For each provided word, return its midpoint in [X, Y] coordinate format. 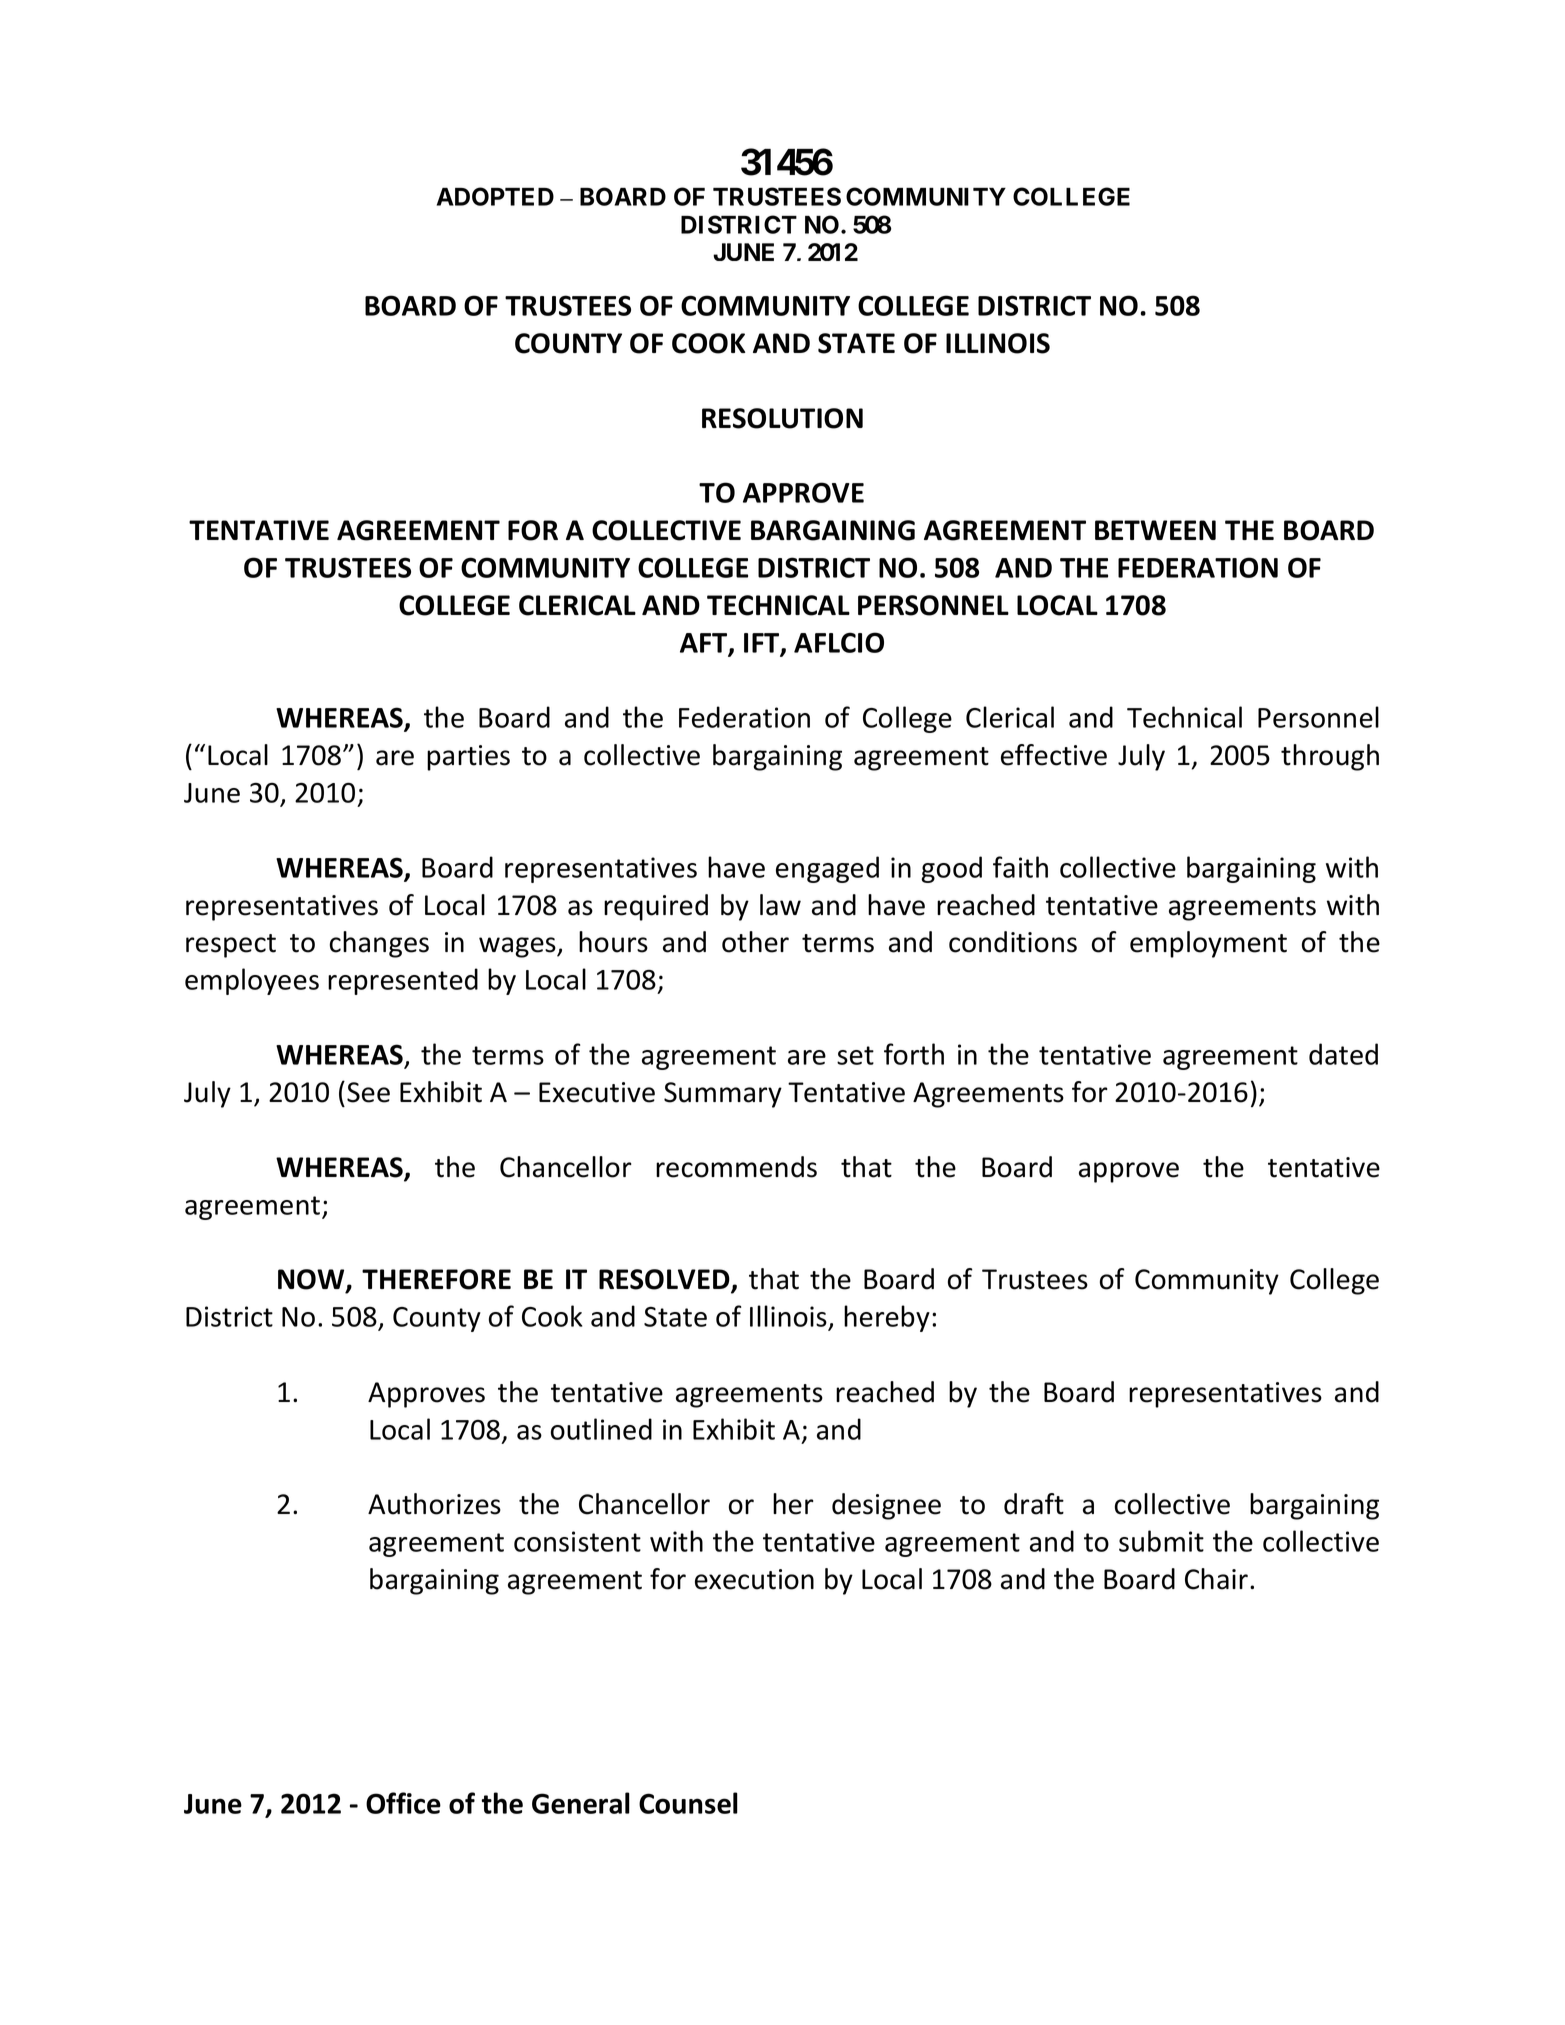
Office [403, 1803]
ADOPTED [495, 196]
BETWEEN [1155, 530]
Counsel [688, 1803]
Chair [1218, 1579]
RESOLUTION [782, 418]
